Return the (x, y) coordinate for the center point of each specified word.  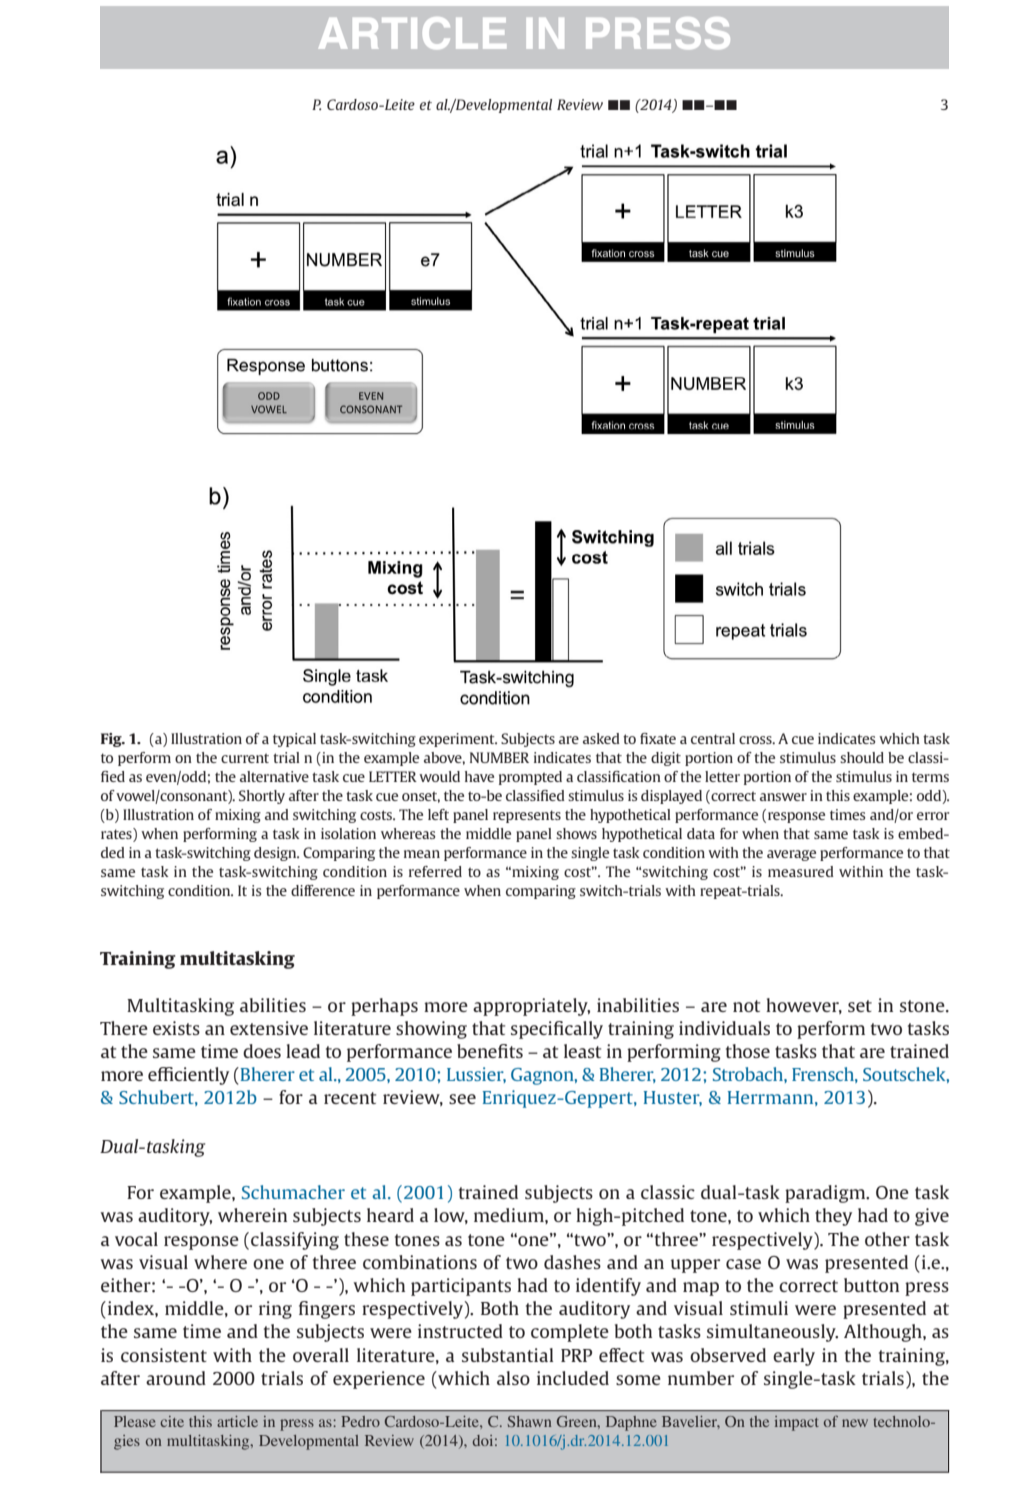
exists (176, 1028)
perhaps (384, 1007)
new (855, 1423)
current (245, 758)
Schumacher (293, 1192)
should (862, 757)
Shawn (530, 1421)
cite (172, 1421)
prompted (530, 778)
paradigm (826, 1194)
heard (390, 1215)
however (804, 1006)
